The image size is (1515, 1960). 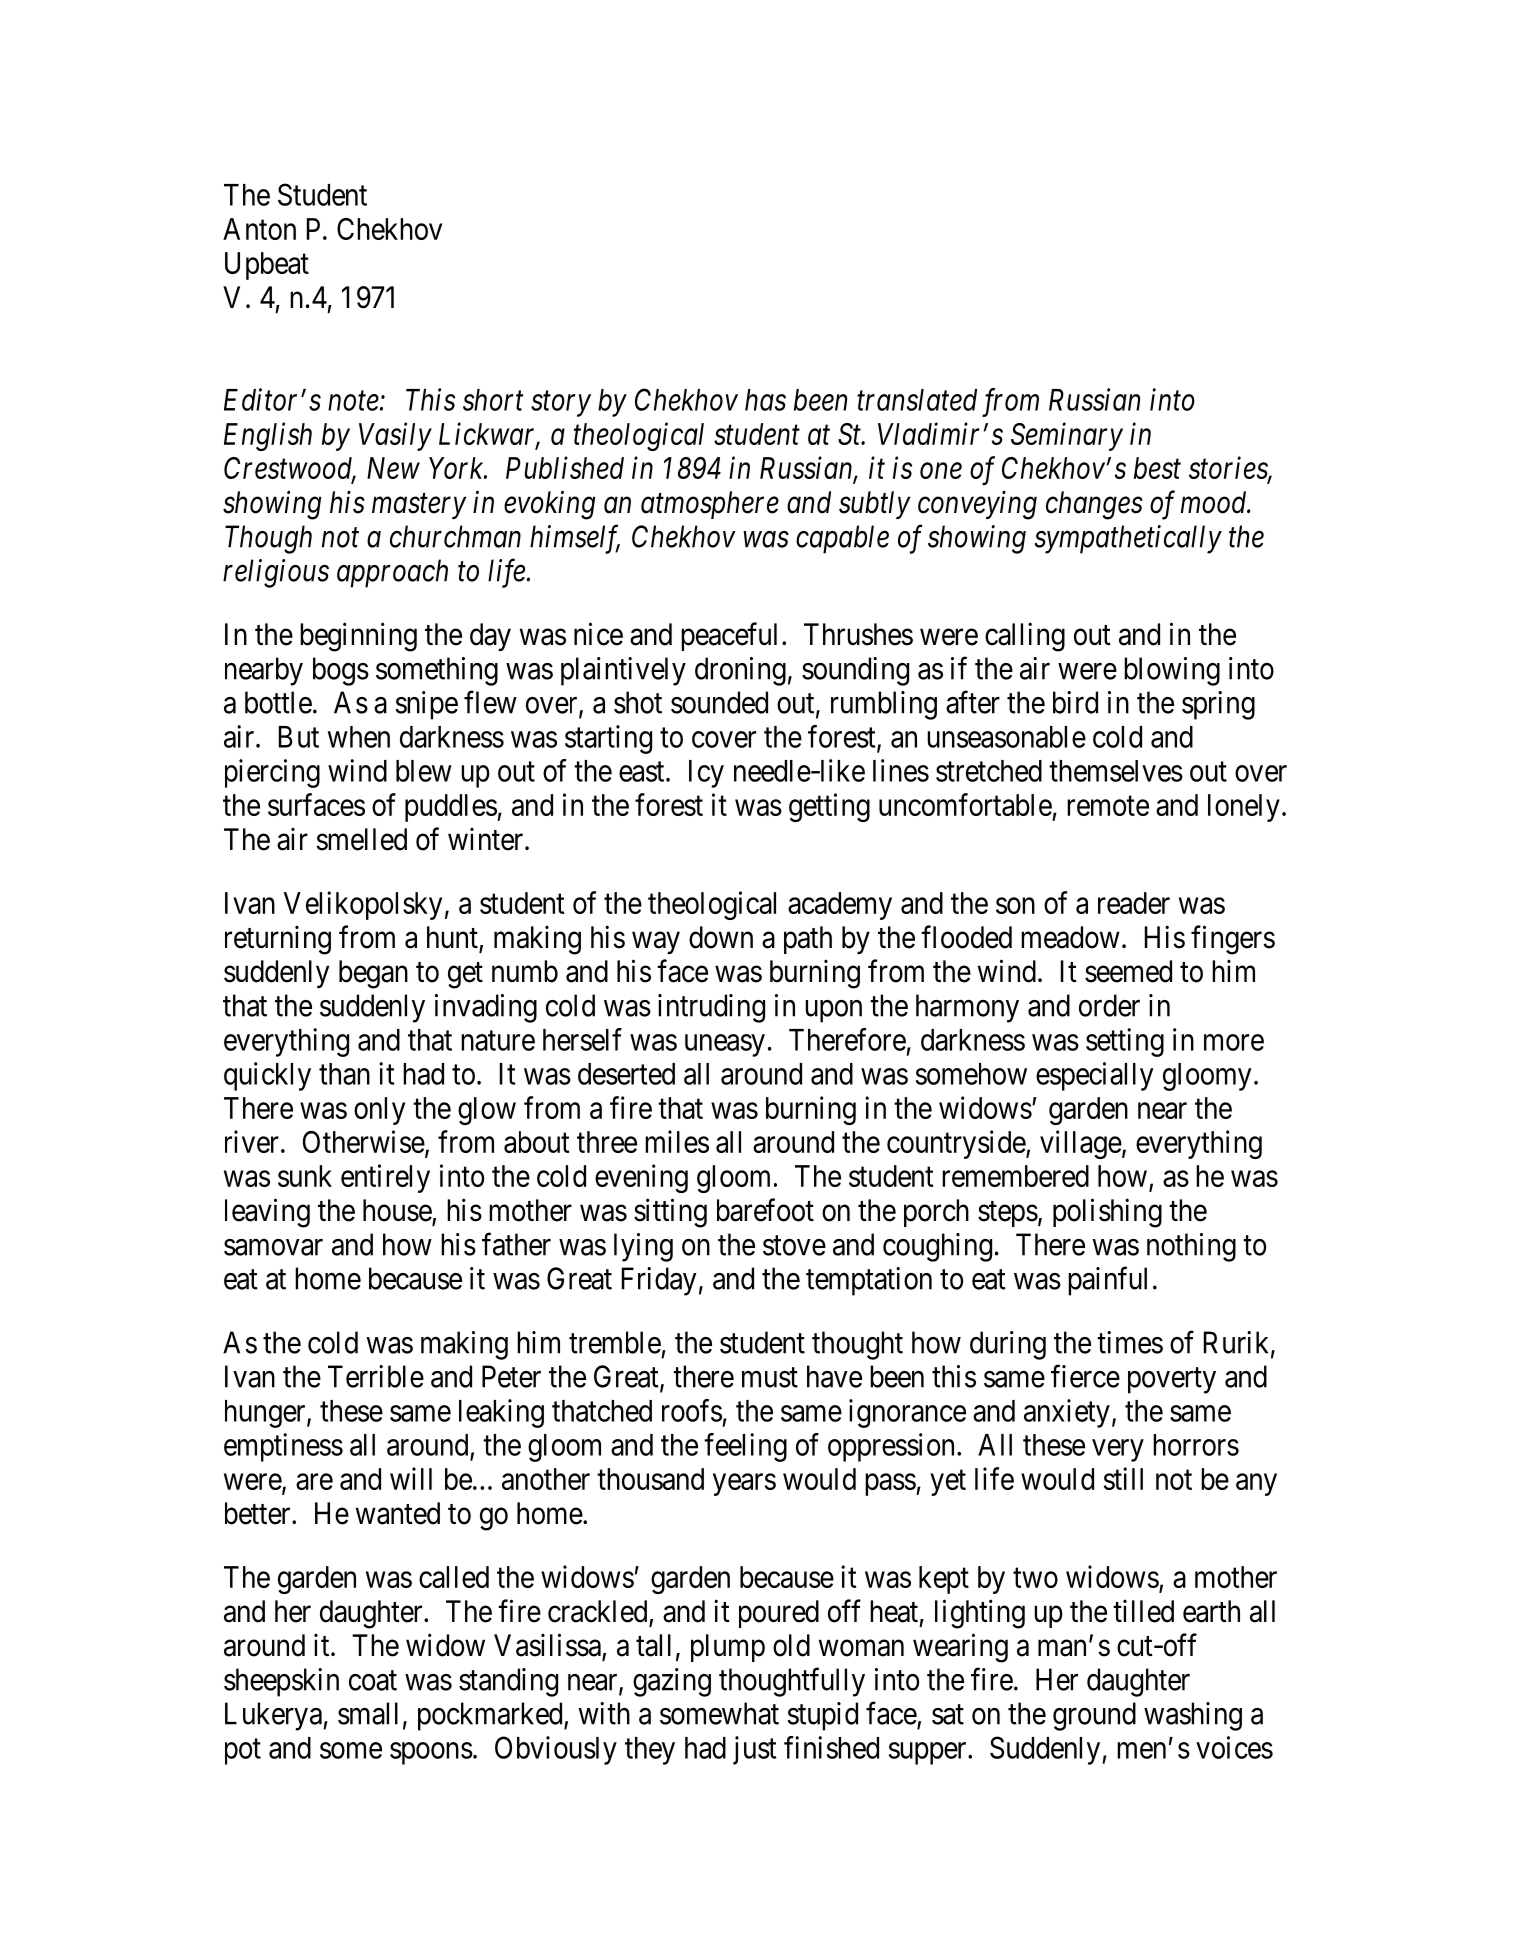 I want to click on intruding, so click(x=711, y=1008).
